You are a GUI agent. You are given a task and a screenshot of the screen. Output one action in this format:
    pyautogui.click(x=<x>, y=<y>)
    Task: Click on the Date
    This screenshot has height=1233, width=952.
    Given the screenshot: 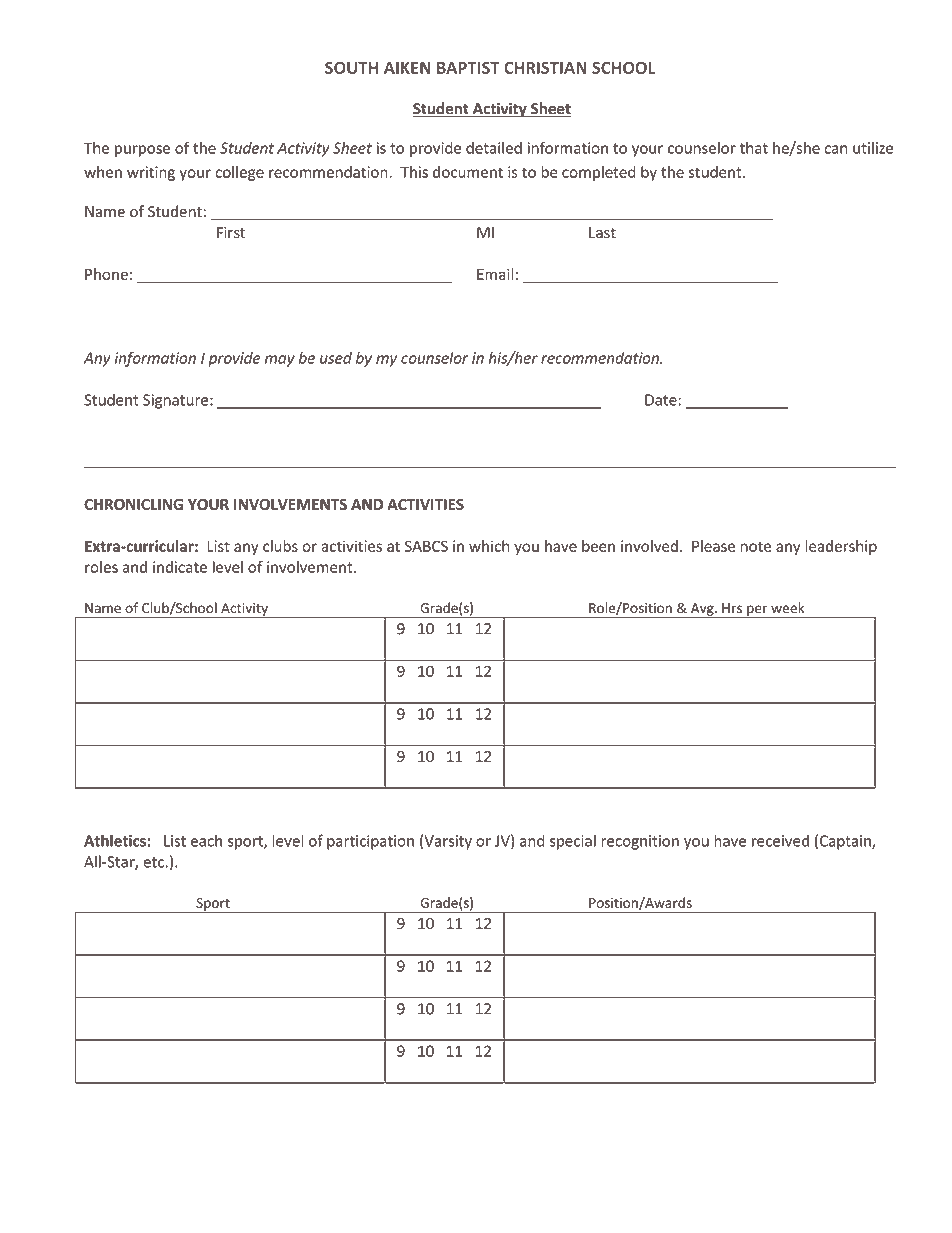 What is the action you would take?
    pyautogui.click(x=662, y=400)
